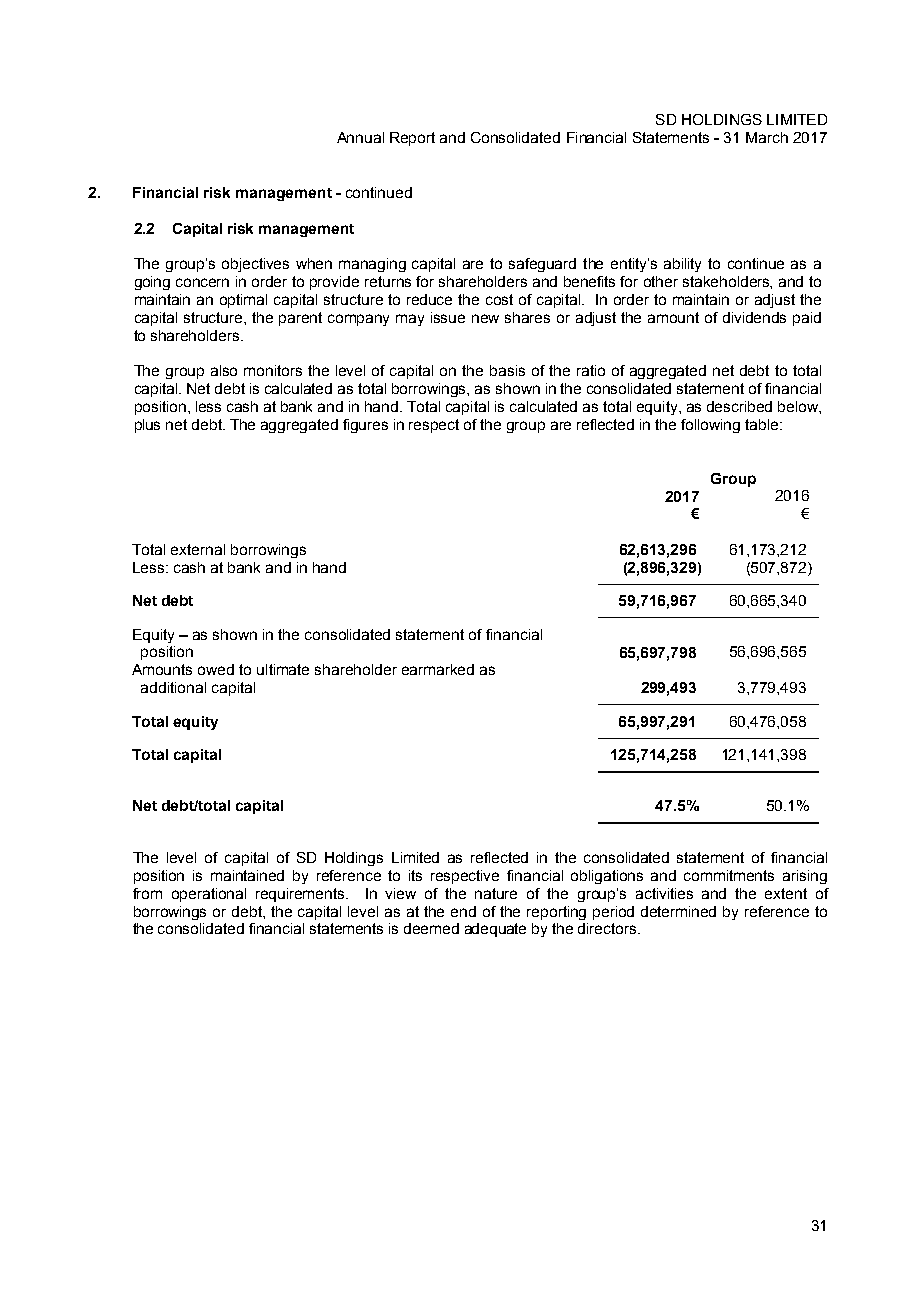 This screenshot has height=1308, width=924. What do you see at coordinates (496, 893) in the screenshot?
I see `nature` at bounding box center [496, 893].
